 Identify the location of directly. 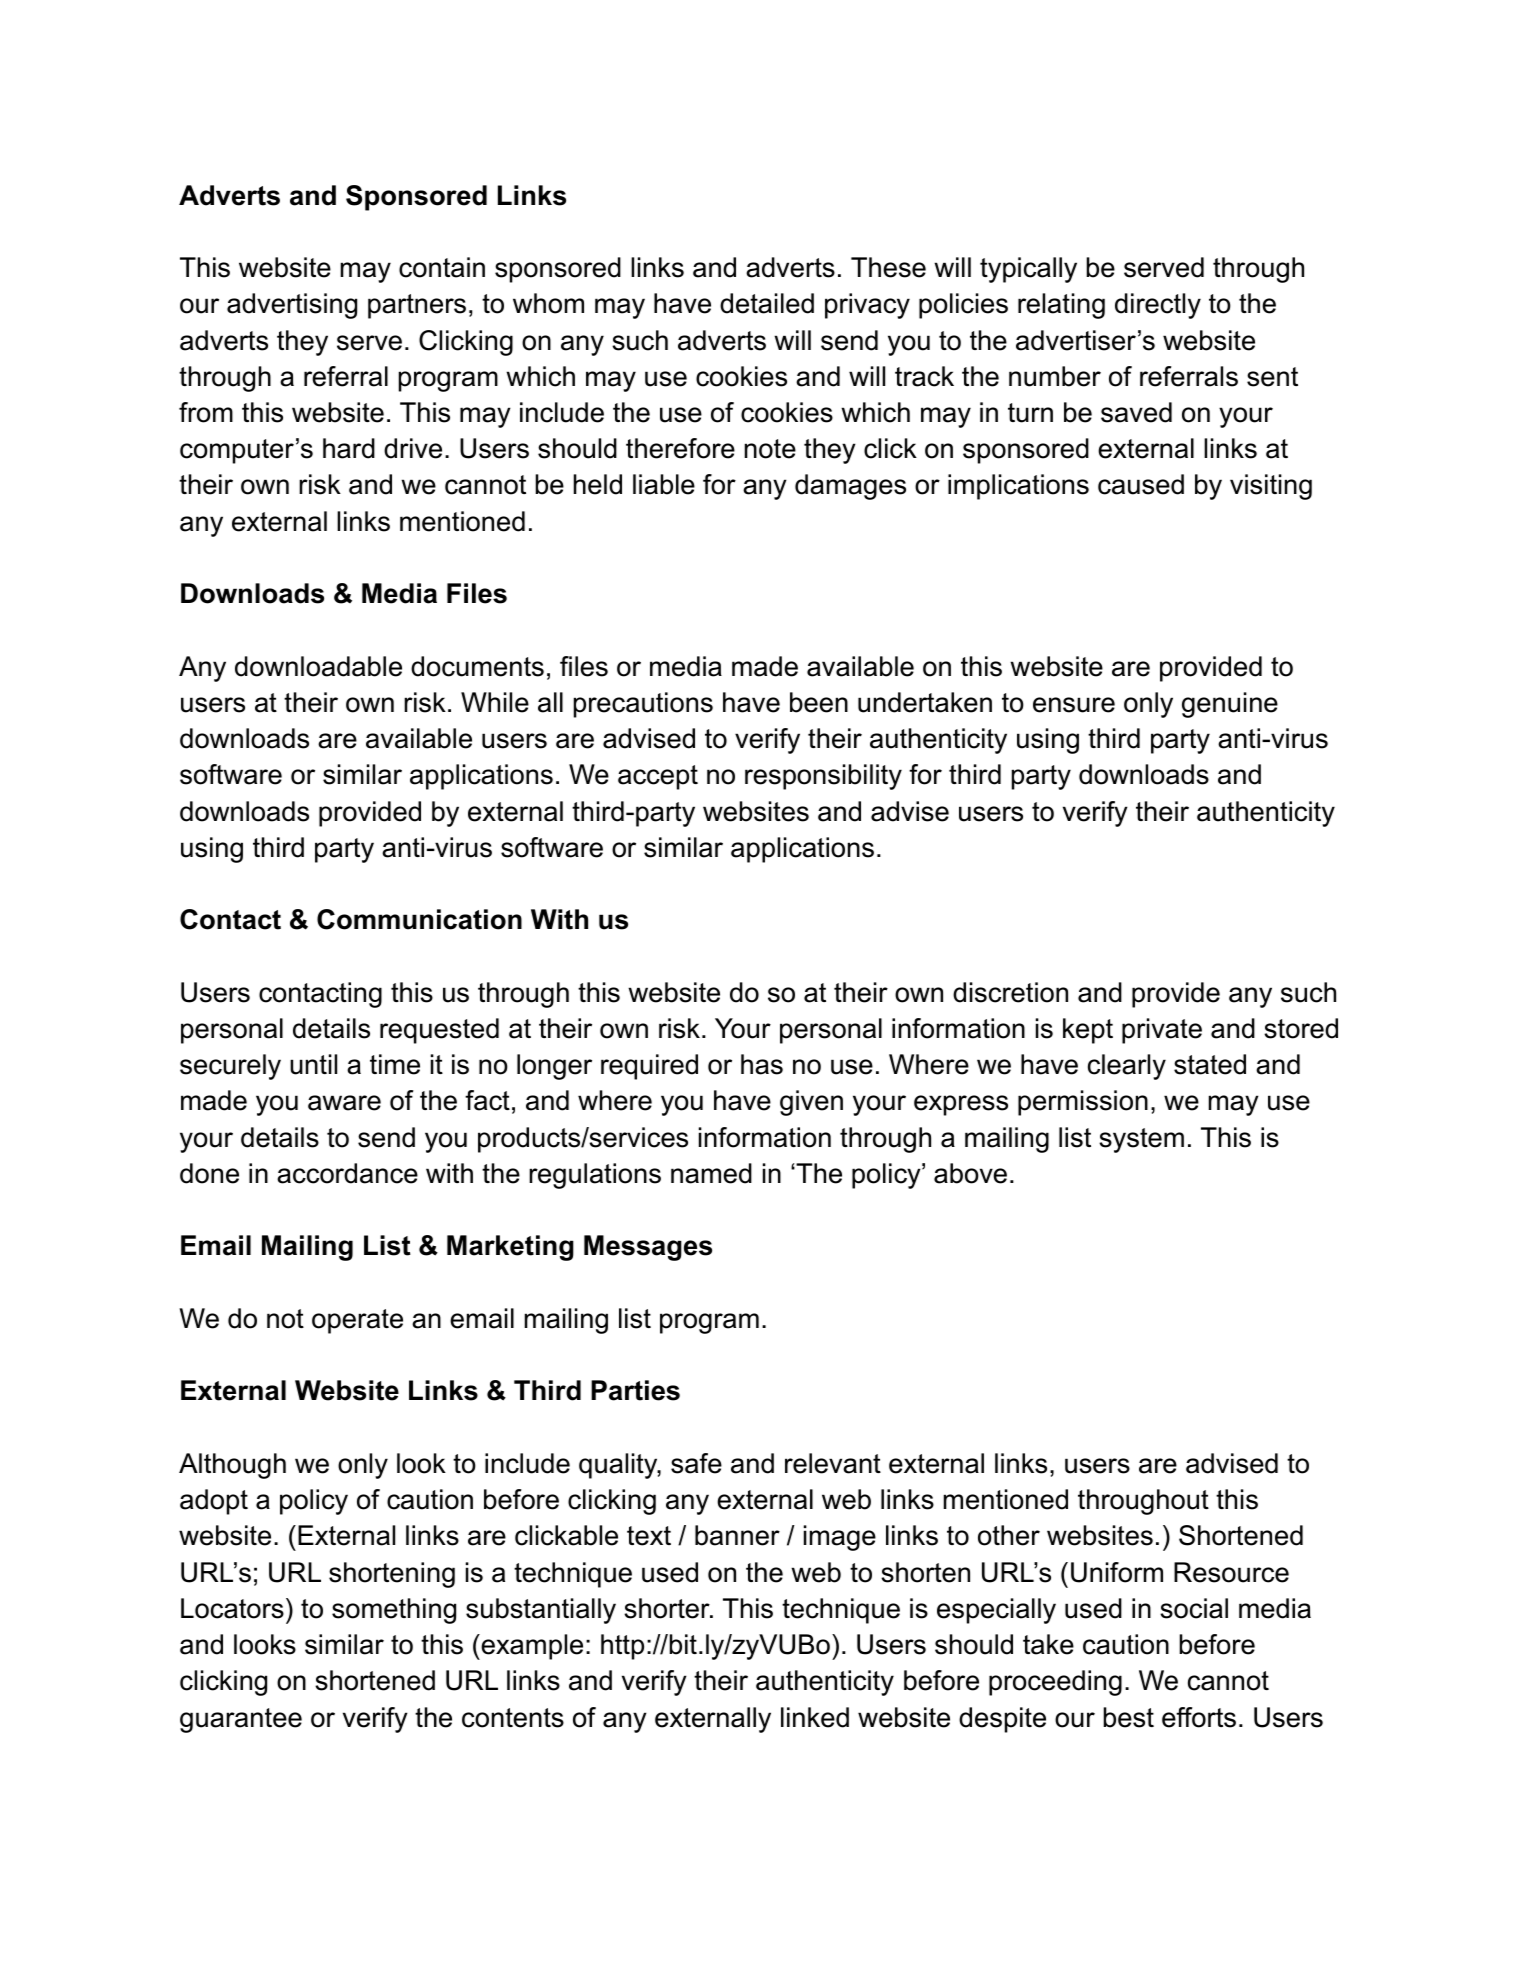
(1158, 306).
